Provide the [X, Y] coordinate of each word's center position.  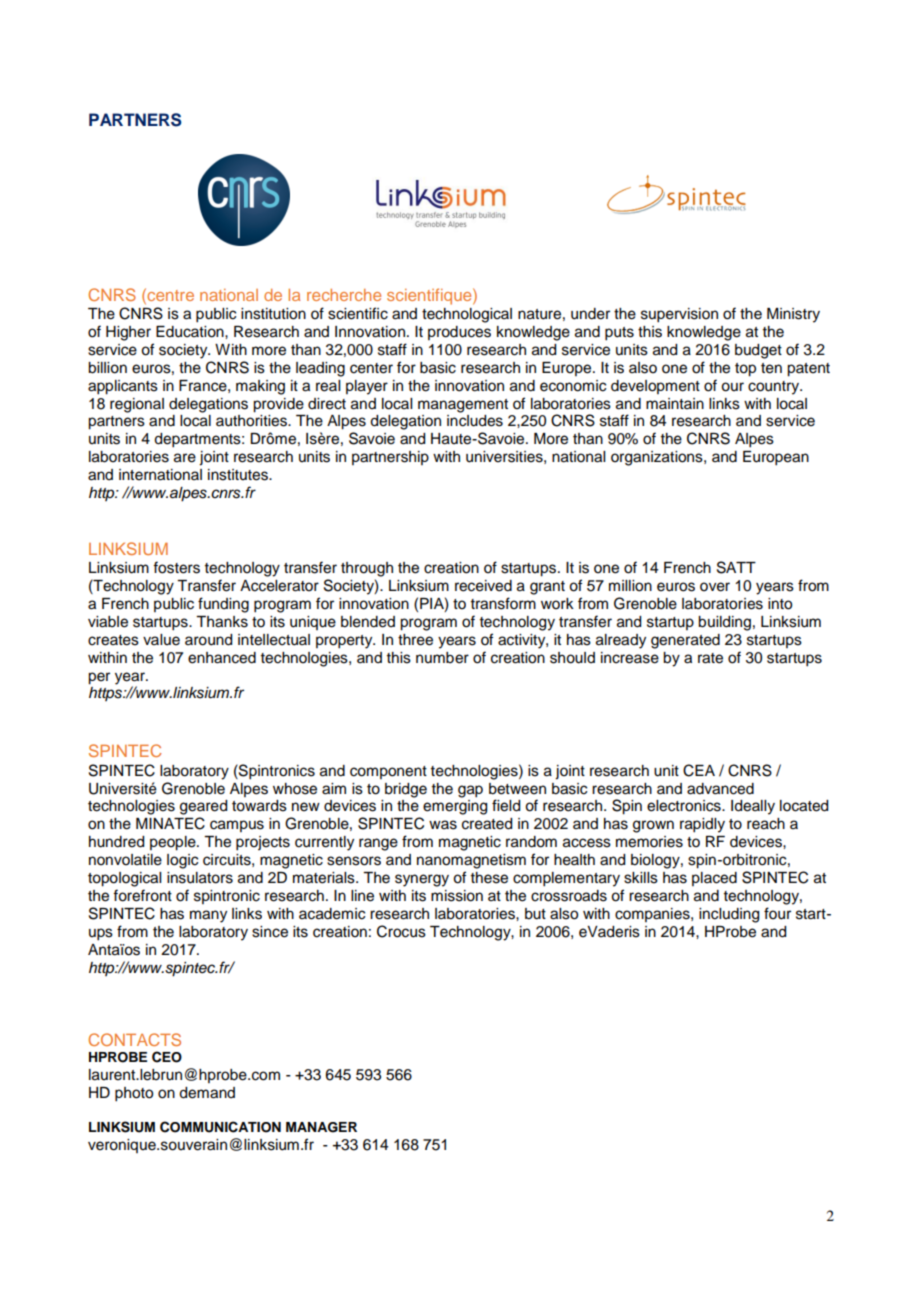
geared [203, 807]
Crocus [401, 931]
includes [475, 421]
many [208, 916]
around [208, 640]
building [724, 623]
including [729, 915]
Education [191, 332]
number [442, 658]
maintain [675, 403]
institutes [239, 475]
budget [758, 351]
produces [459, 333]
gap [470, 791]
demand [207, 1093]
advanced [720, 789]
